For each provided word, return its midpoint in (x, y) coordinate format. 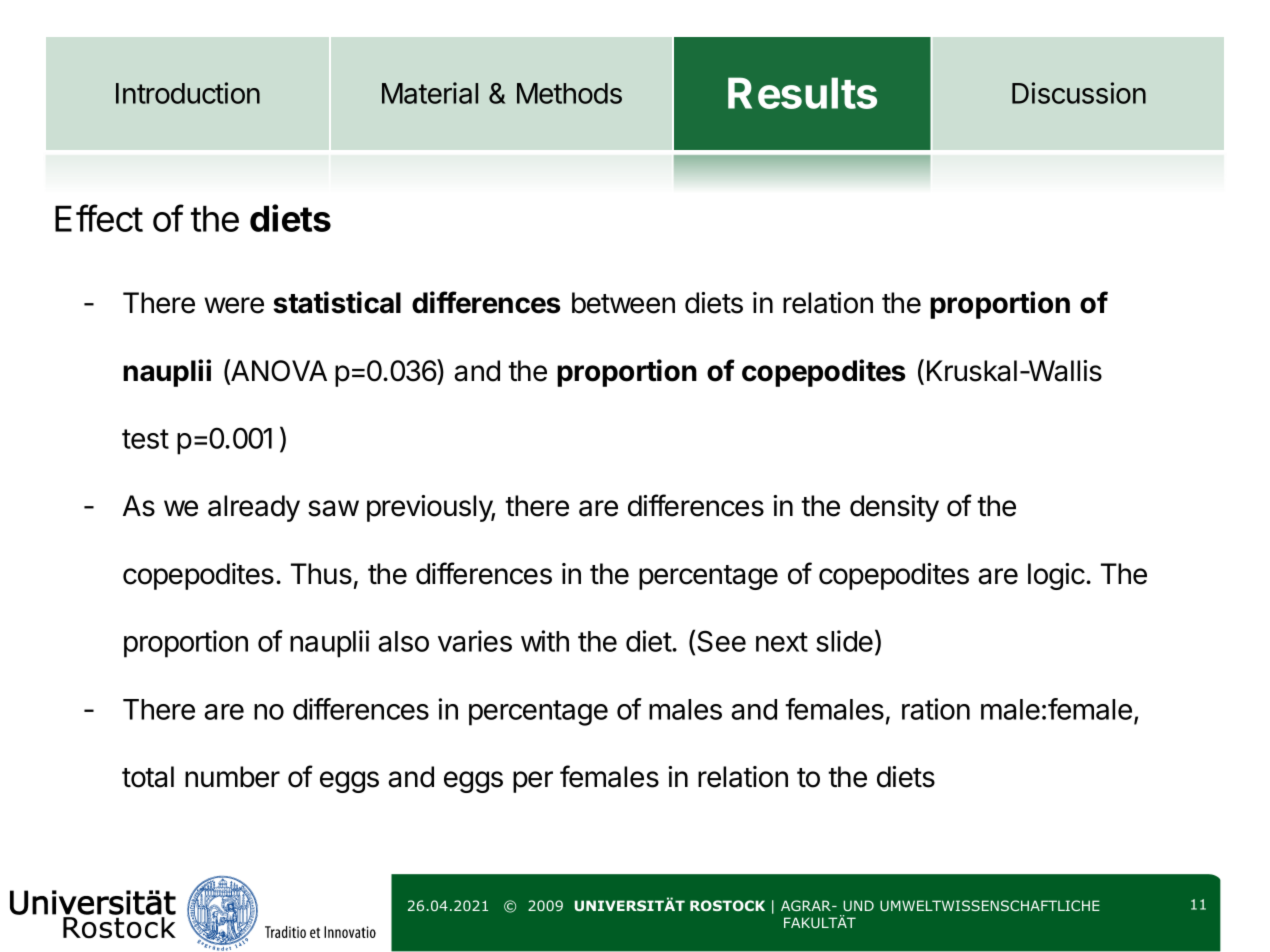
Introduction (188, 93)
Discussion (1079, 93)
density (894, 508)
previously (431, 508)
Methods (569, 93)
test (145, 439)
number (232, 777)
